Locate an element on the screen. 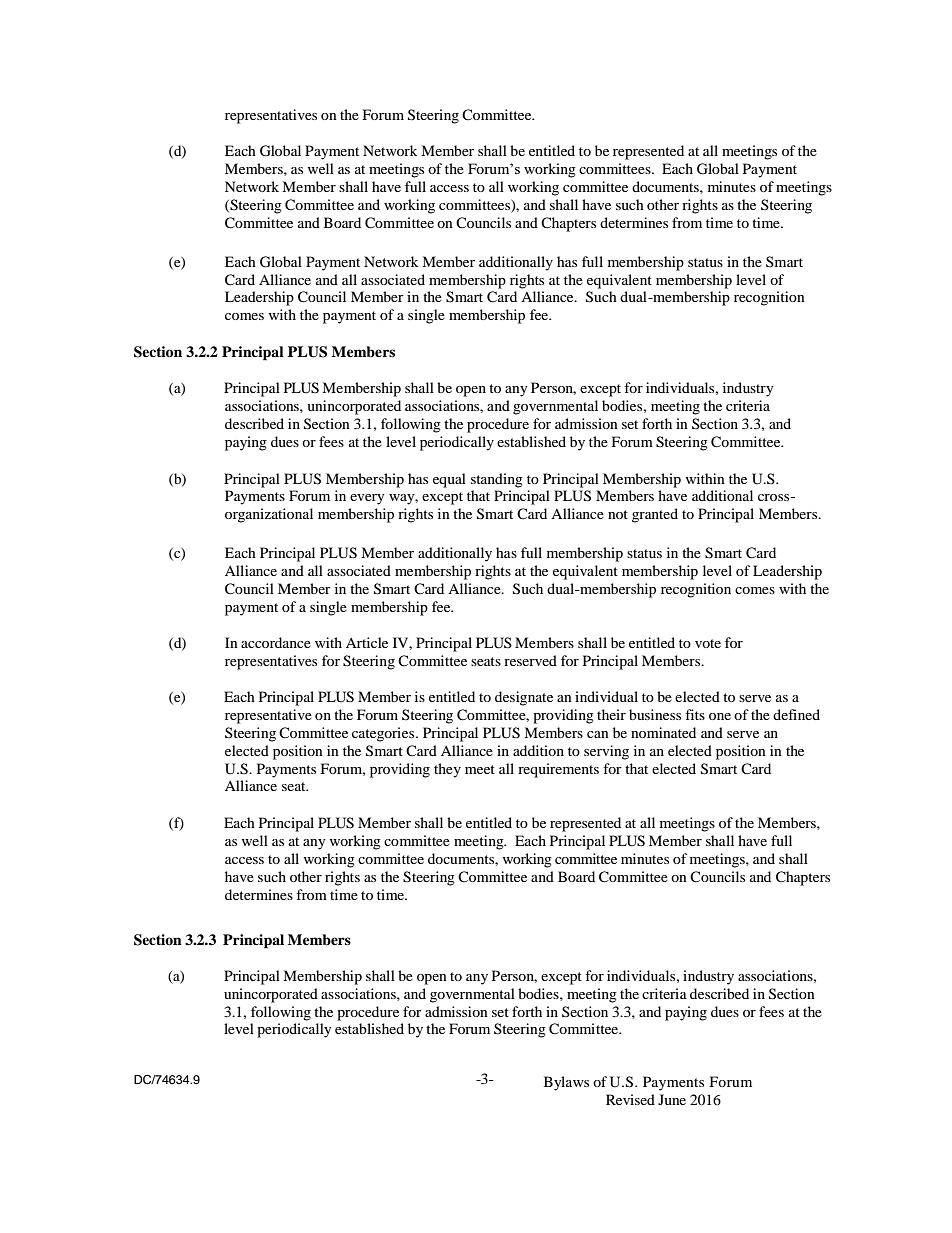 The image size is (952, 1233). Revised is located at coordinates (630, 1099).
